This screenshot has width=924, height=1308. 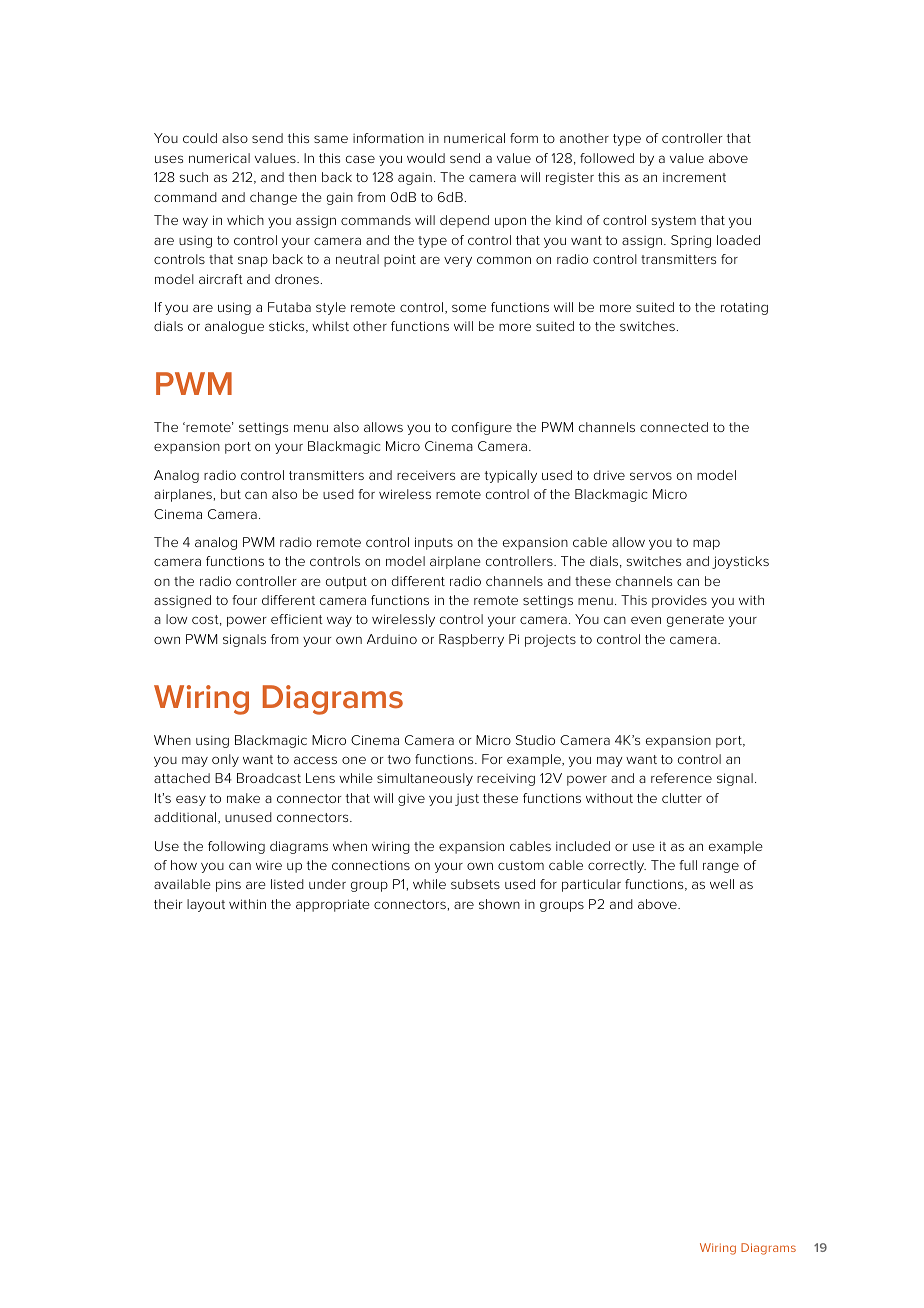 What do you see at coordinates (426, 158) in the screenshot?
I see `would` at bounding box center [426, 158].
